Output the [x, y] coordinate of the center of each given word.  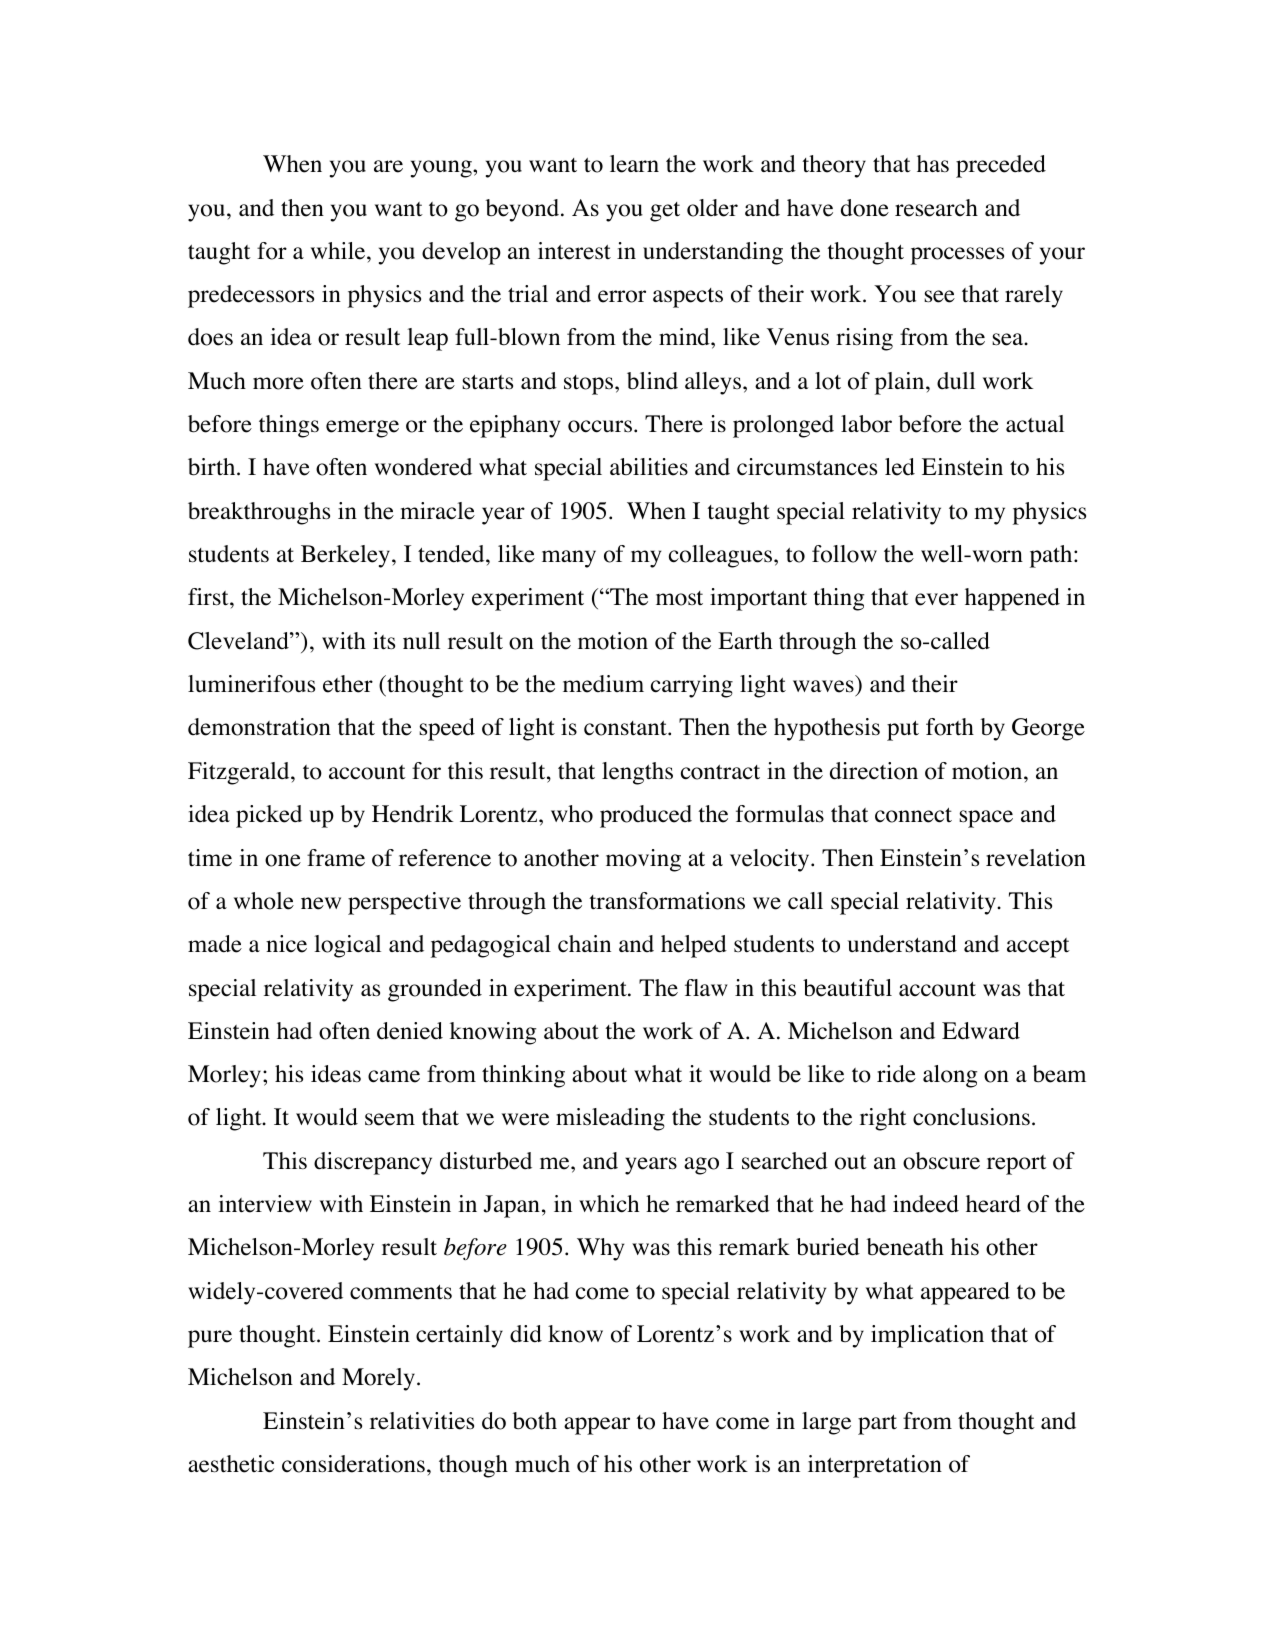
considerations [353, 1464]
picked [269, 816]
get [665, 212]
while [339, 251]
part [877, 1425]
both [535, 1421]
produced [646, 816]
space [986, 819]
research [936, 208]
